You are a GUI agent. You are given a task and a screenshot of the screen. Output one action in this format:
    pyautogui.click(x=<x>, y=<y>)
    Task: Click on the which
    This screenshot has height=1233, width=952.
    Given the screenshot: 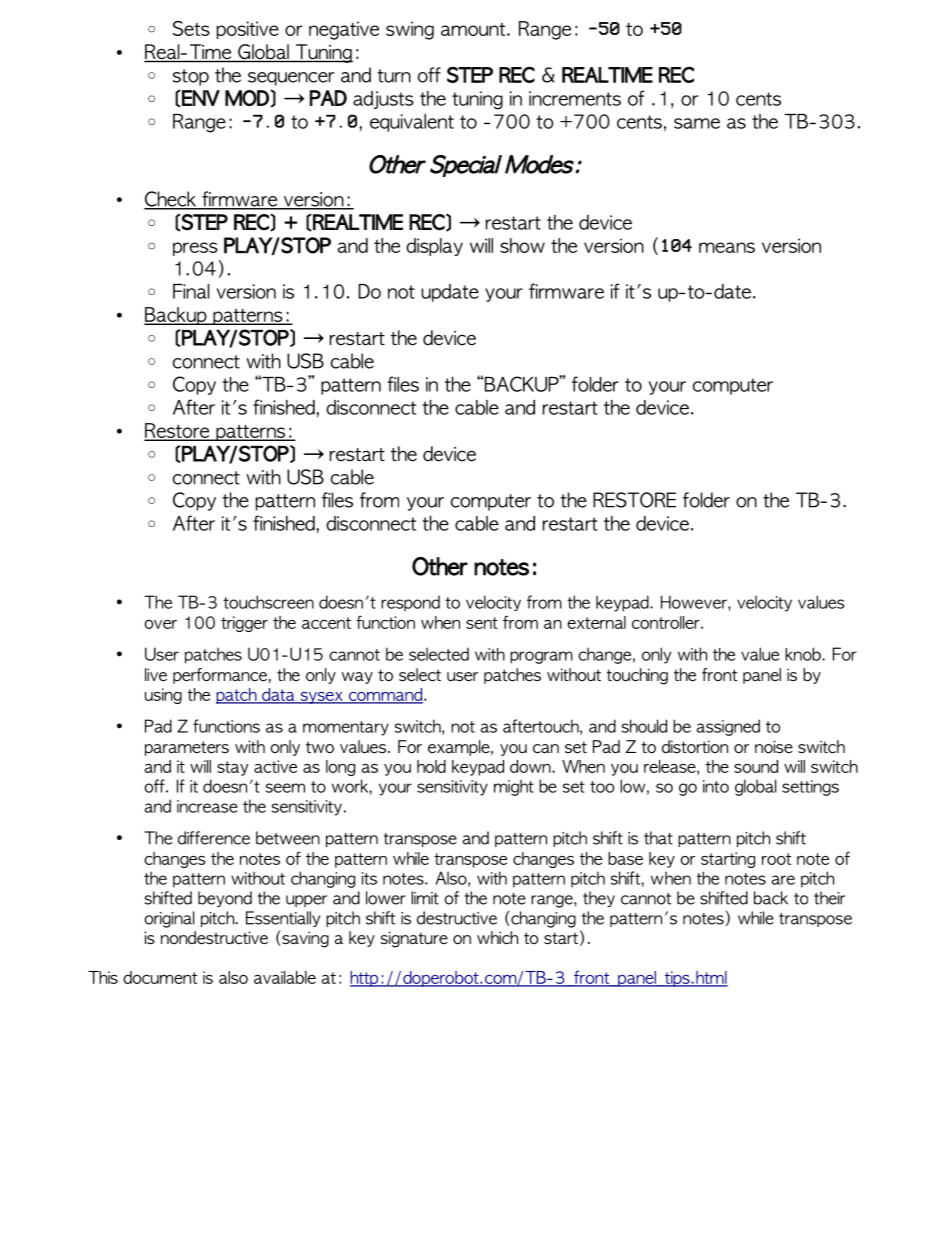 What is the action you would take?
    pyautogui.click(x=497, y=937)
